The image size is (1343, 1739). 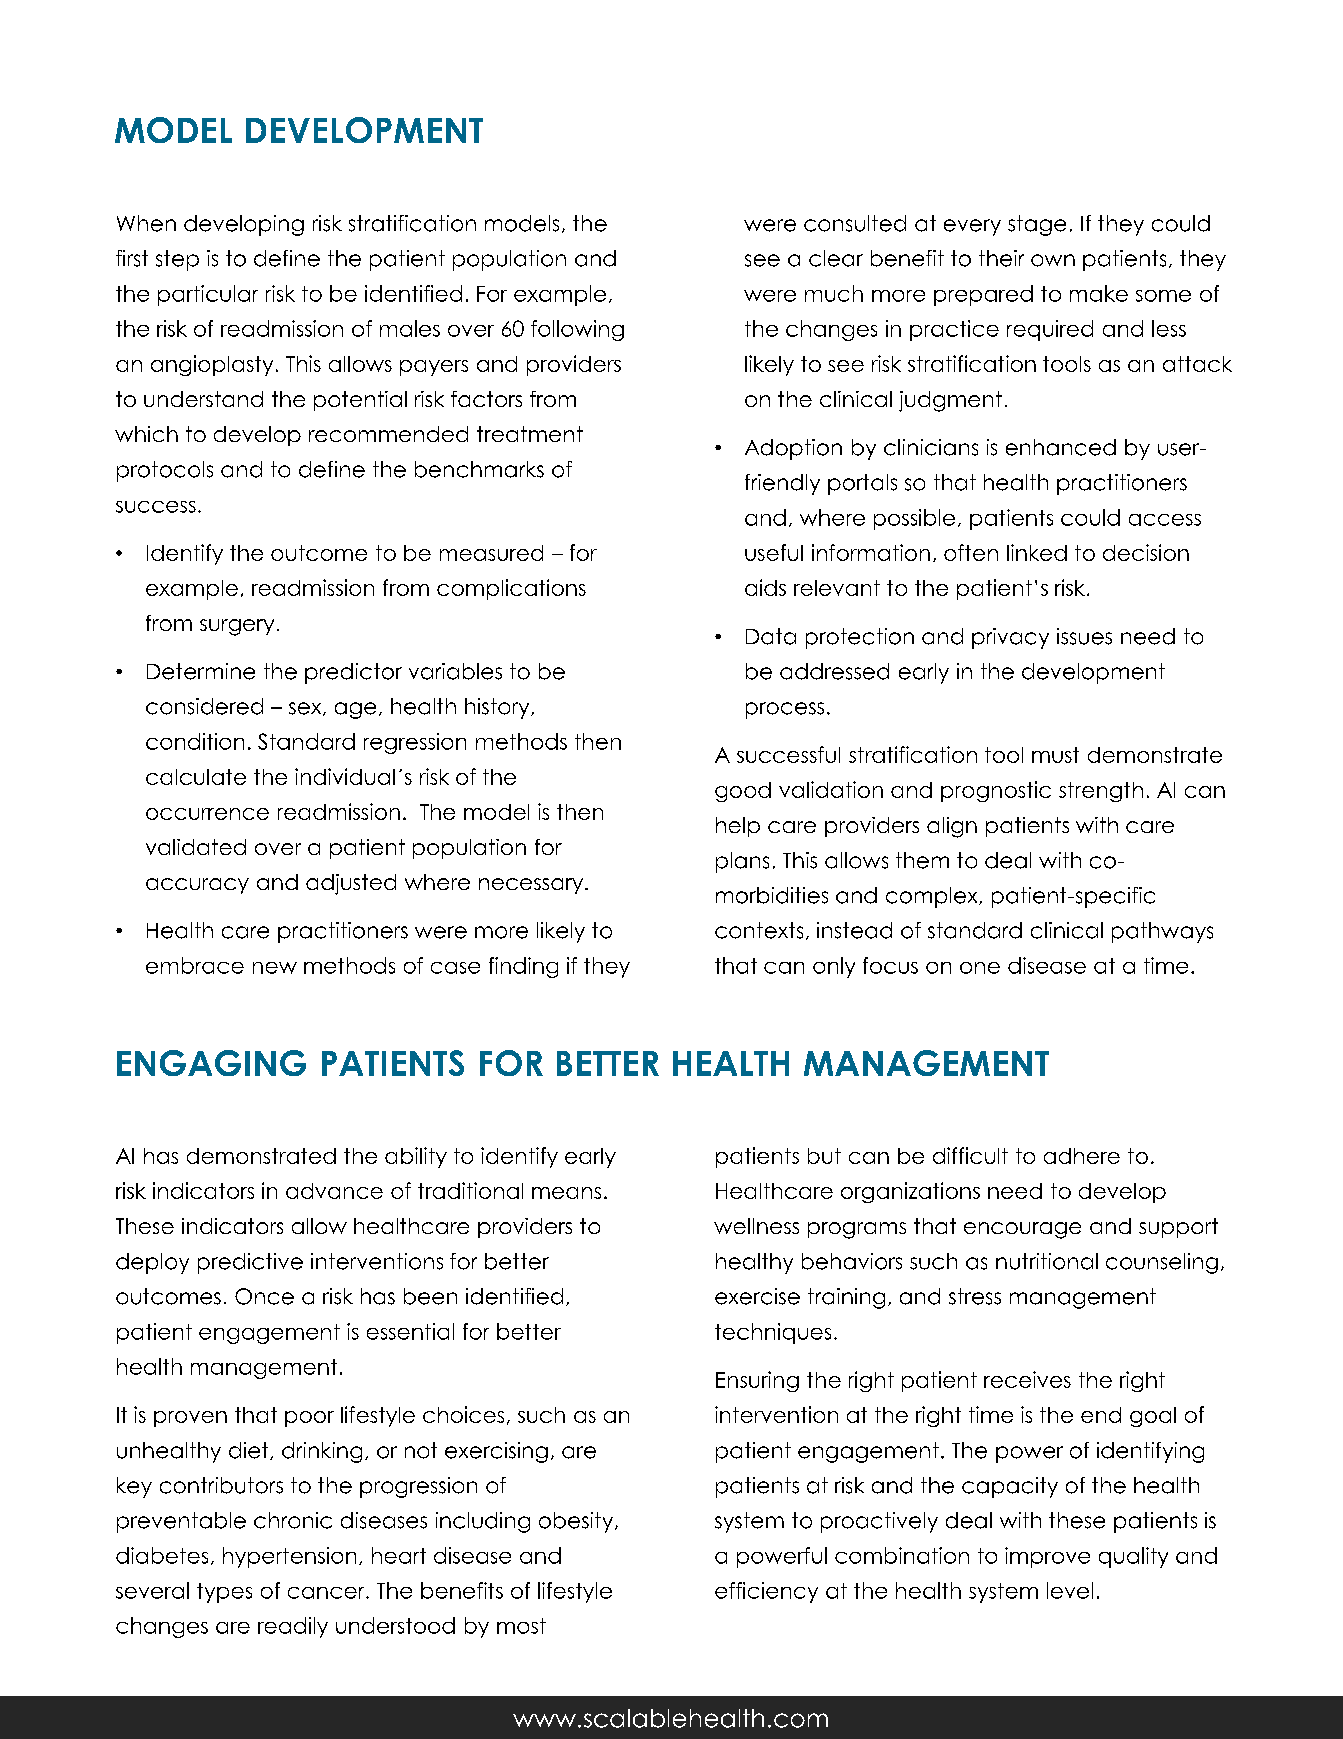 What do you see at coordinates (275, 968) in the screenshot?
I see `new` at bounding box center [275, 968].
